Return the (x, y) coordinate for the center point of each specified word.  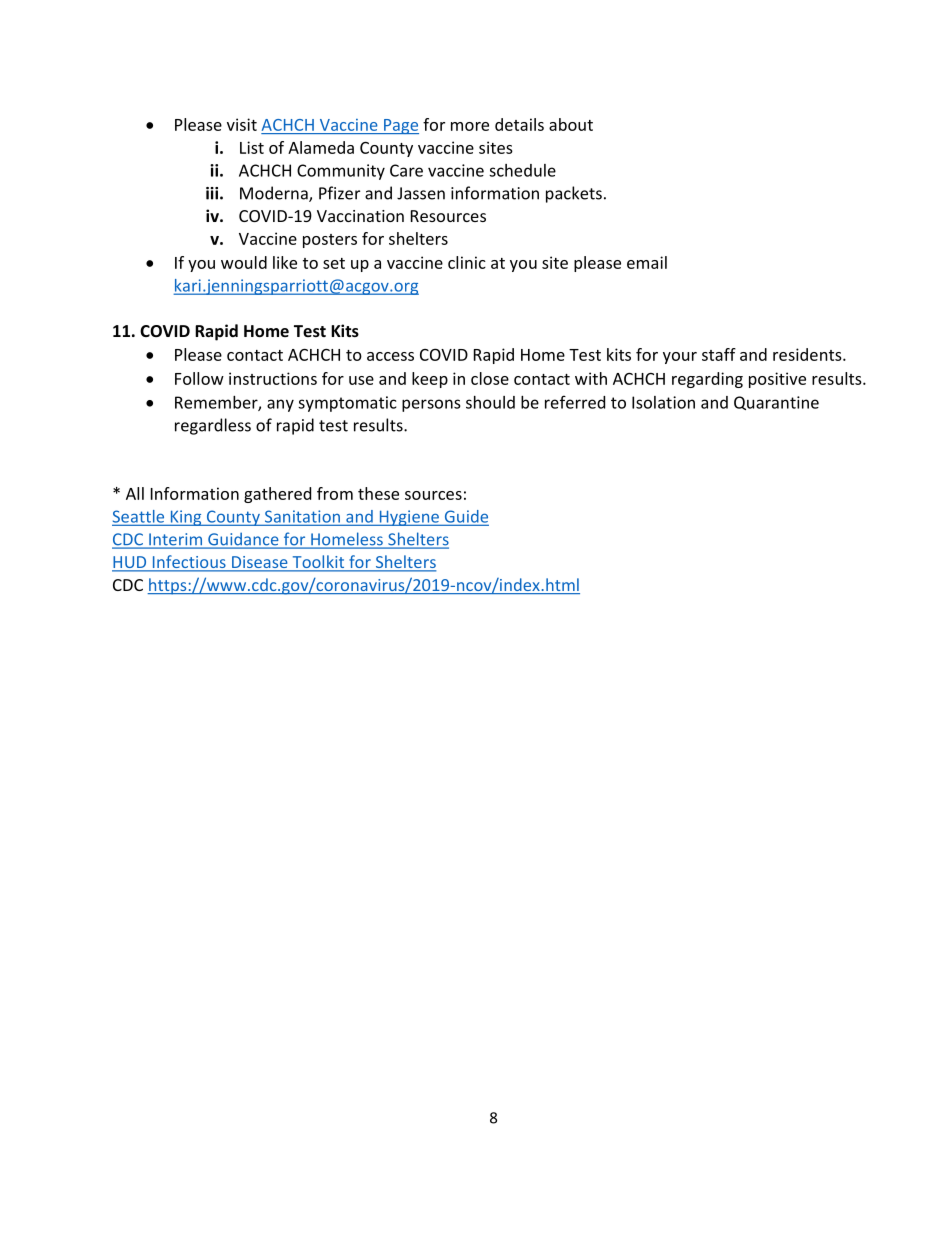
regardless (213, 426)
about (571, 124)
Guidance (243, 540)
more (470, 126)
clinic (467, 262)
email (647, 262)
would (244, 262)
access (390, 356)
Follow (199, 378)
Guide (465, 517)
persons (431, 405)
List (252, 147)
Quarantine (776, 403)
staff (719, 354)
